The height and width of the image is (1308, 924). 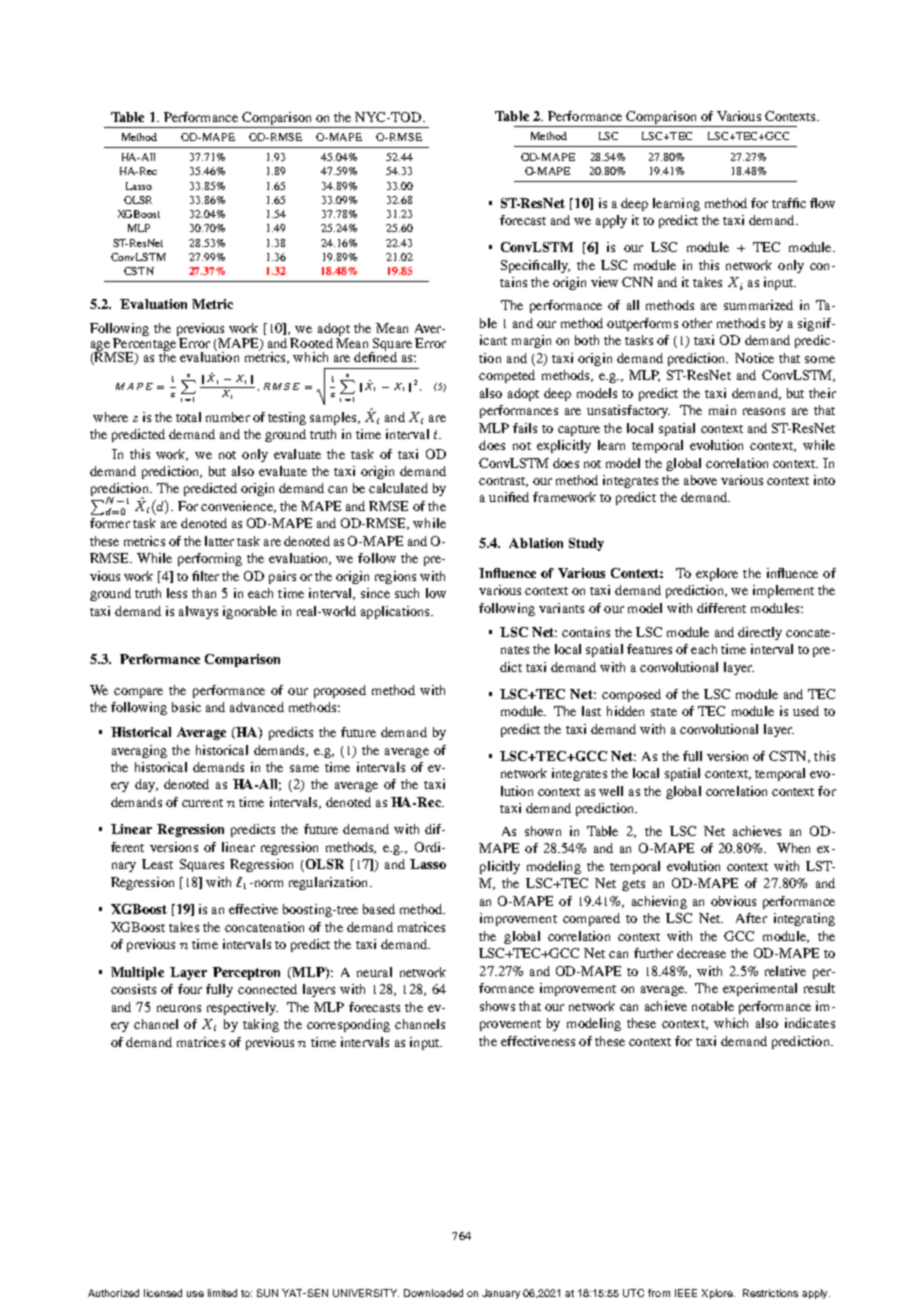 What do you see at coordinates (758, 305) in the image?
I see `summarized` at bounding box center [758, 305].
